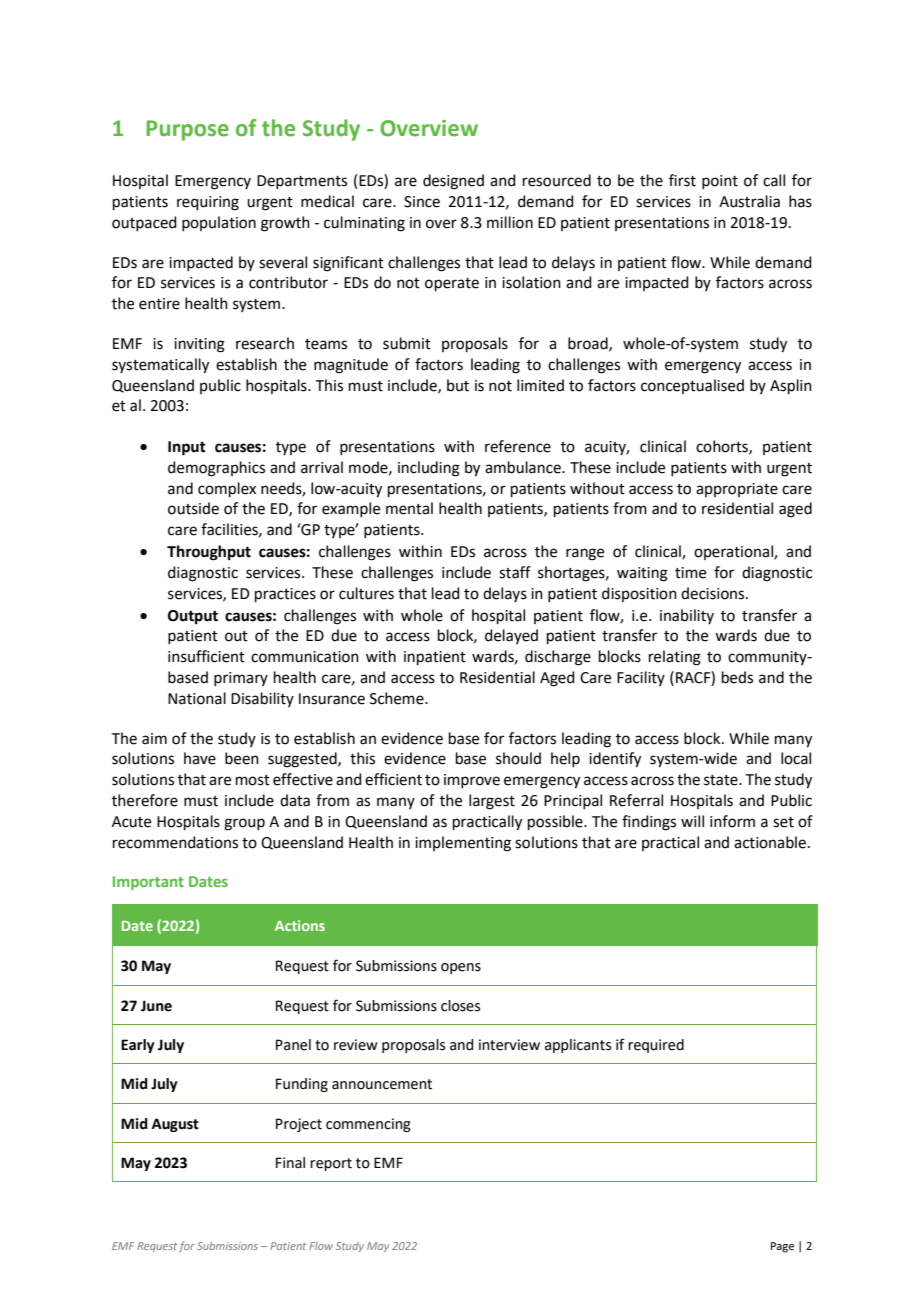 This document has width=924, height=1308. What do you see at coordinates (368, 1125) in the document?
I see `commencing` at bounding box center [368, 1125].
